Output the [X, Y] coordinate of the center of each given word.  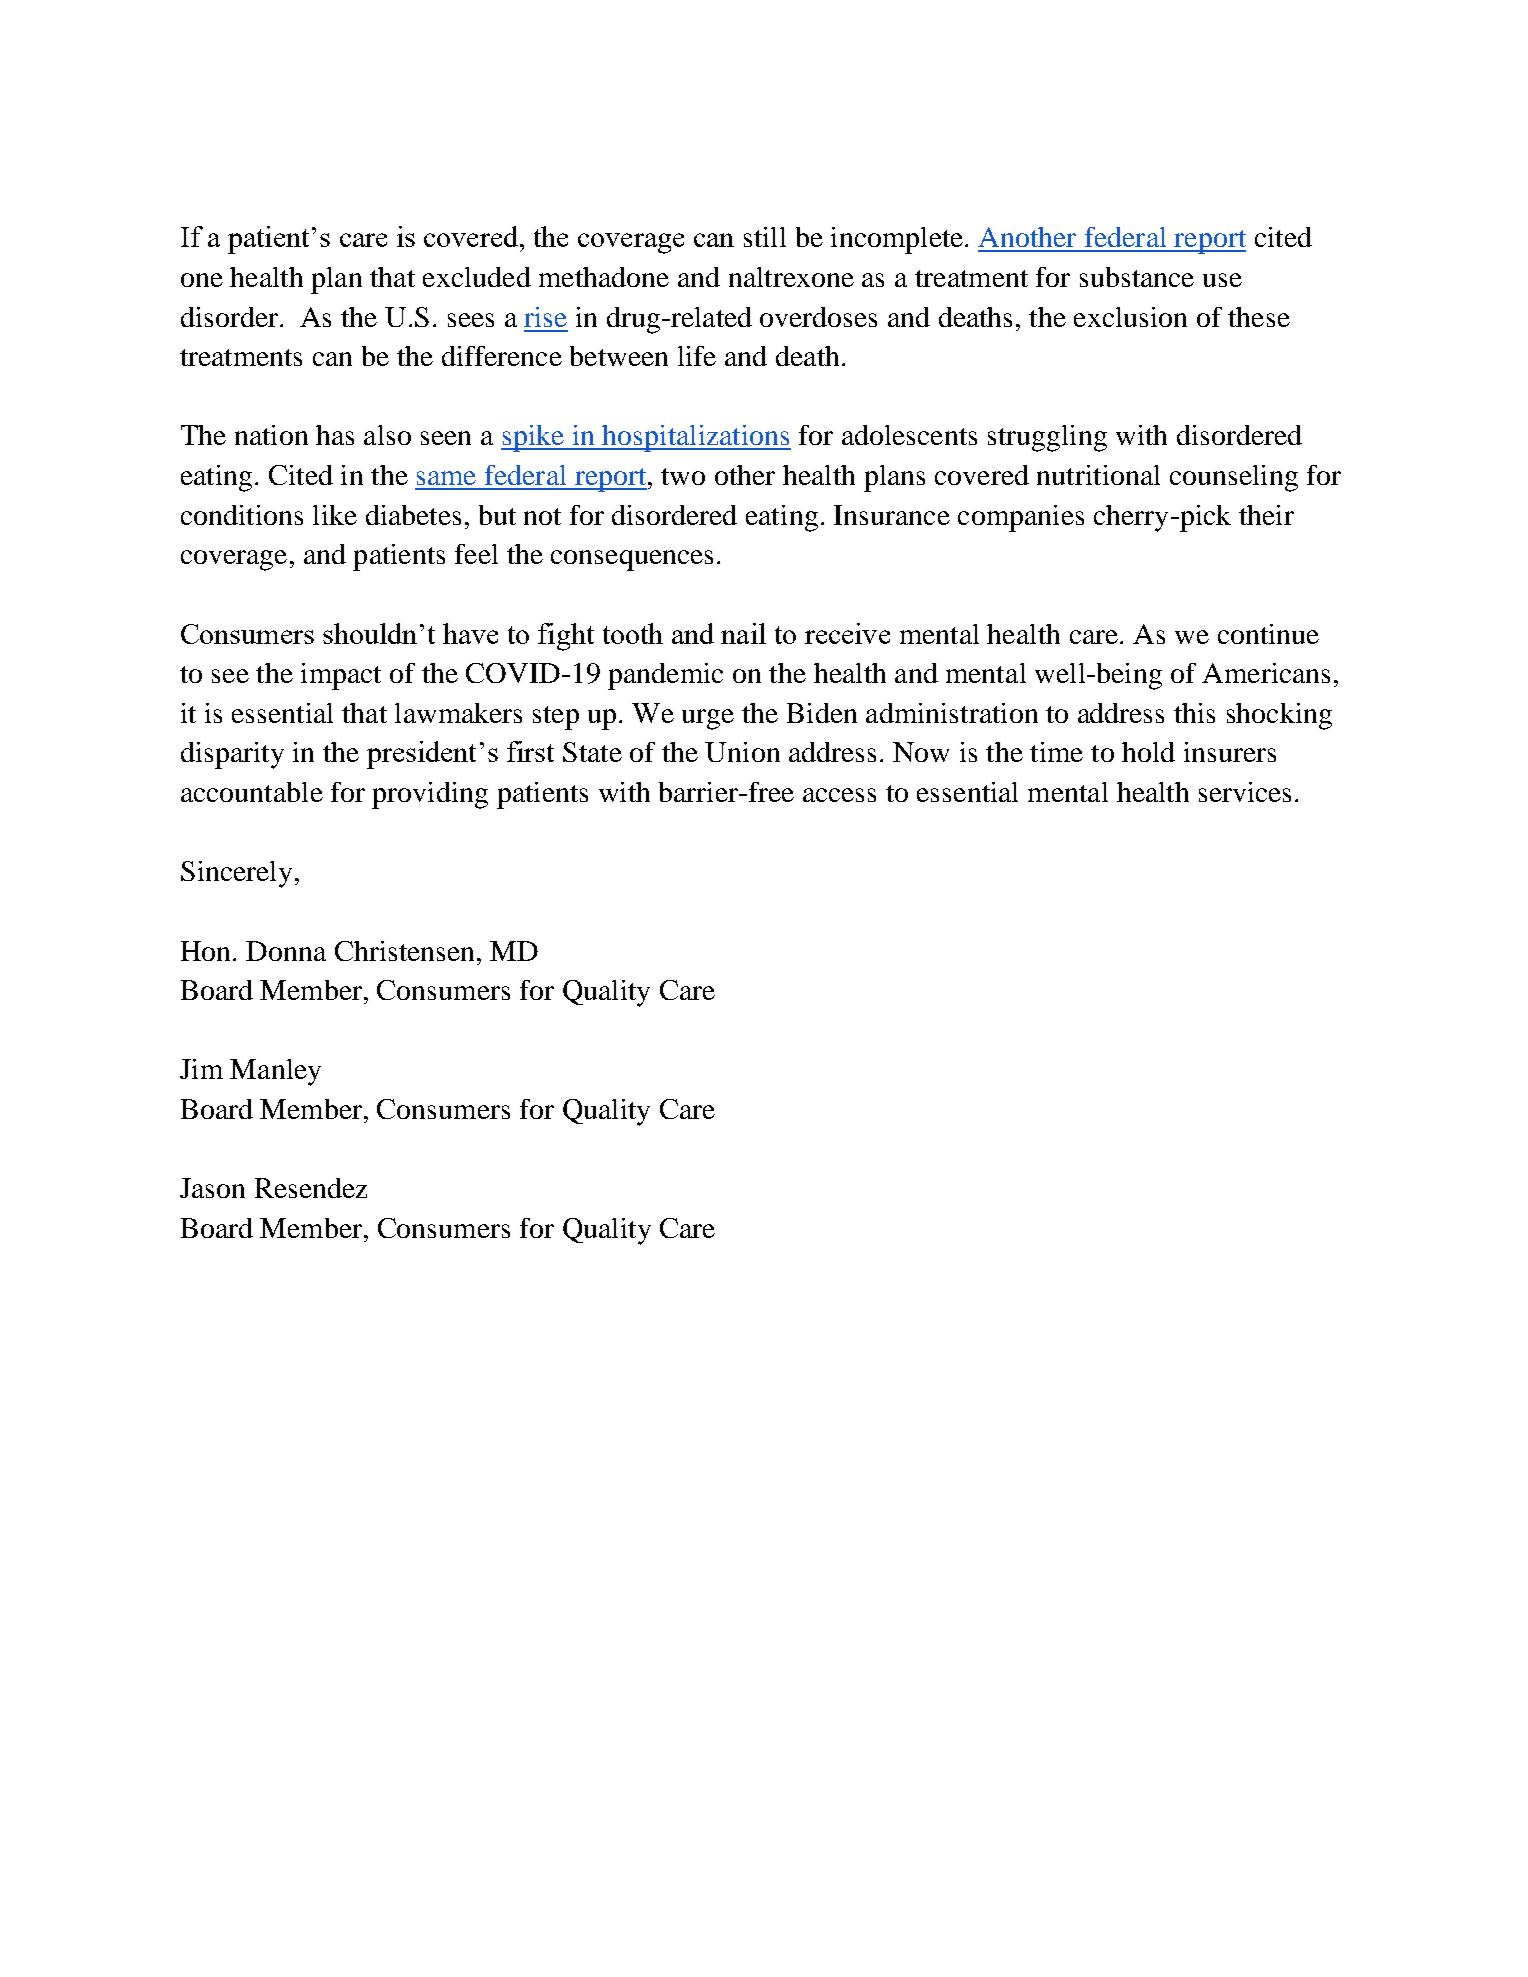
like [335, 515]
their [1266, 515]
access [839, 795]
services [1245, 792]
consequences [632, 560]
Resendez [311, 1188]
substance [1137, 277]
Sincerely [236, 874]
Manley [275, 1072]
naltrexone [791, 277]
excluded [477, 277]
